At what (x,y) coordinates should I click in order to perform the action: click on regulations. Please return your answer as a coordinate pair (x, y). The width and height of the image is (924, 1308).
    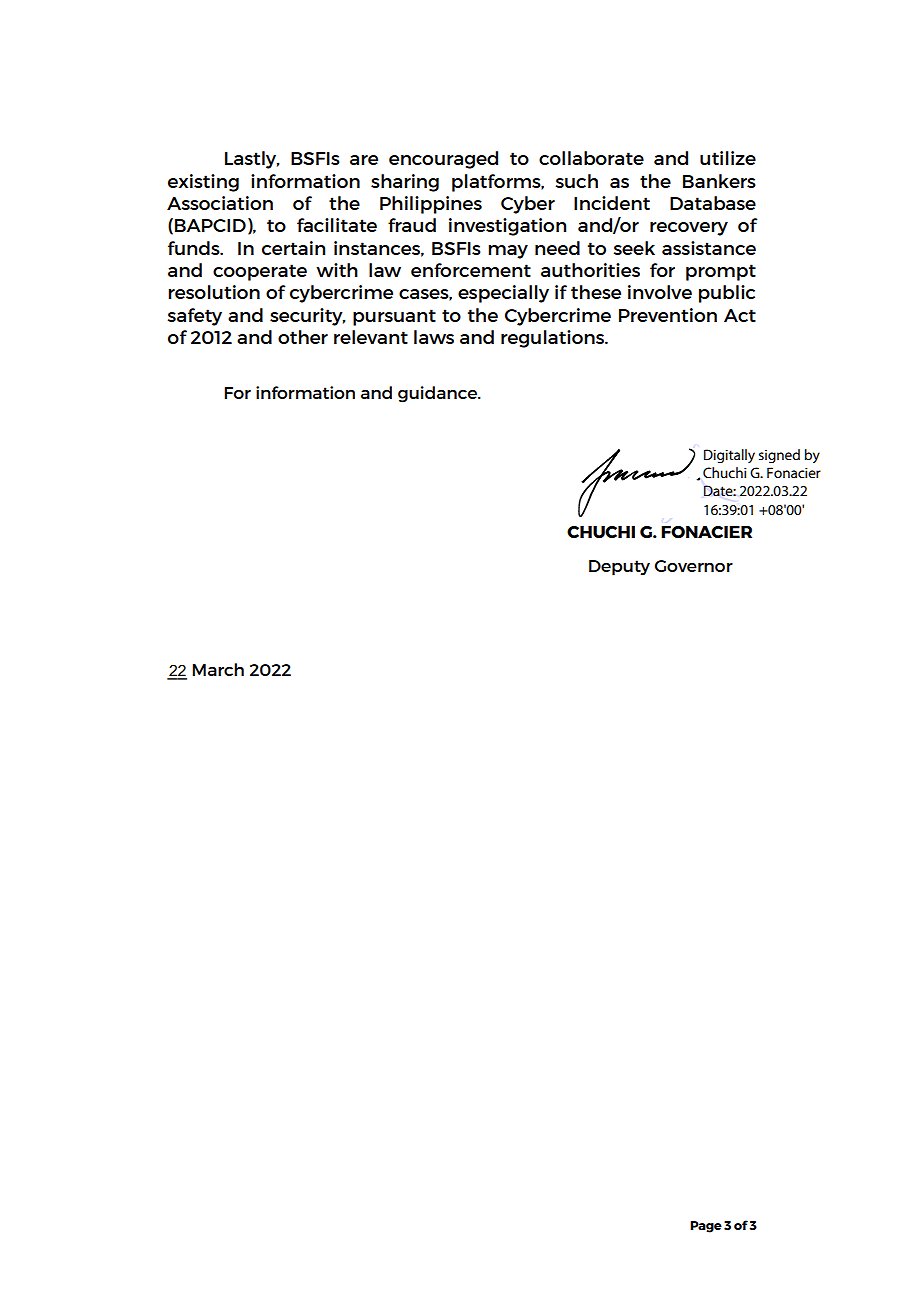
    Looking at the image, I should click on (554, 339).
